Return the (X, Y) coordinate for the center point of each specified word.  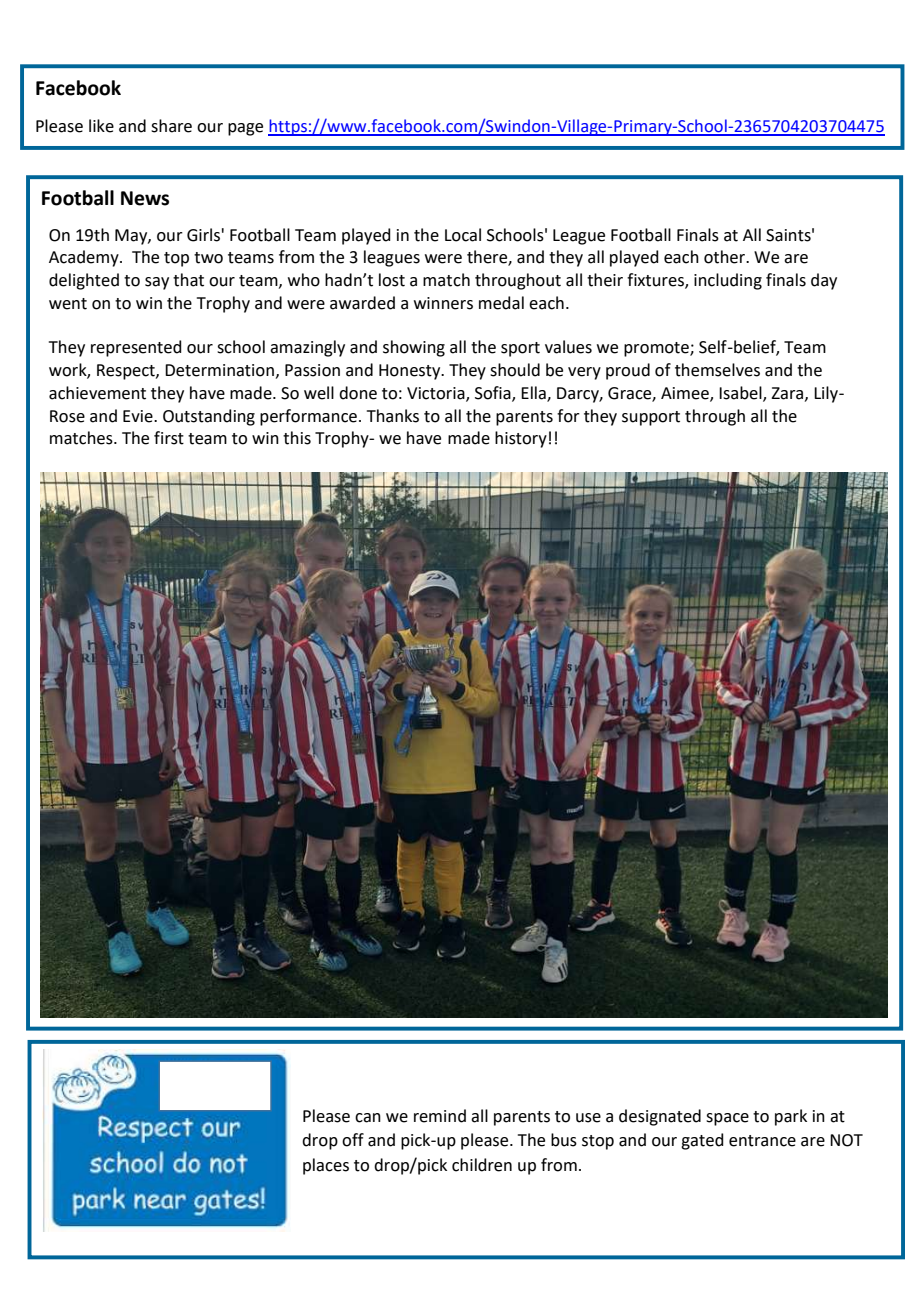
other (726, 257)
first (169, 438)
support (651, 418)
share (171, 126)
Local (463, 235)
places (326, 1166)
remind (440, 1116)
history (521, 439)
